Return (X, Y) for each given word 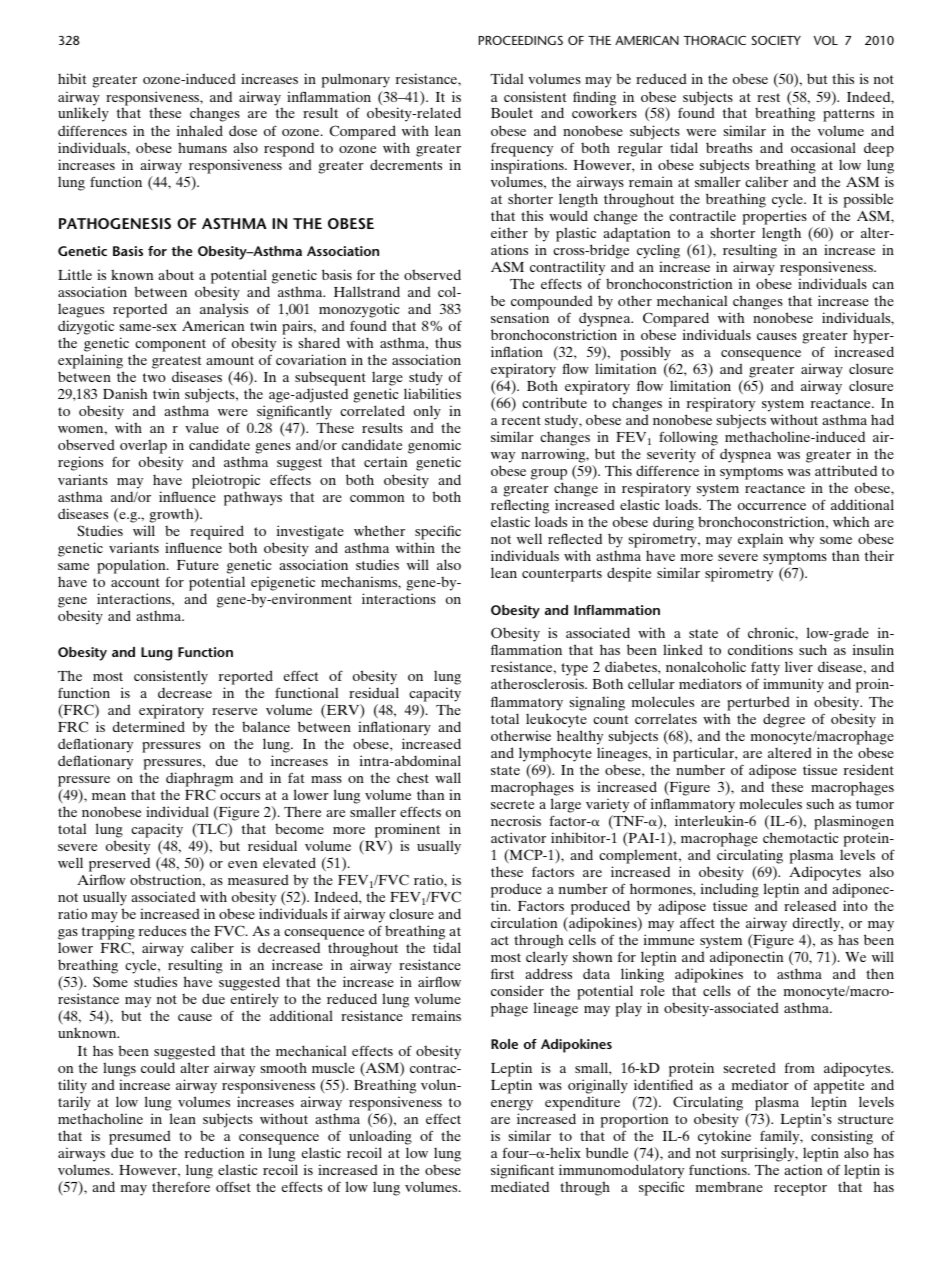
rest (768, 97)
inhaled (200, 130)
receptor (800, 1189)
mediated (520, 1186)
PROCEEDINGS (521, 40)
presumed (140, 1137)
